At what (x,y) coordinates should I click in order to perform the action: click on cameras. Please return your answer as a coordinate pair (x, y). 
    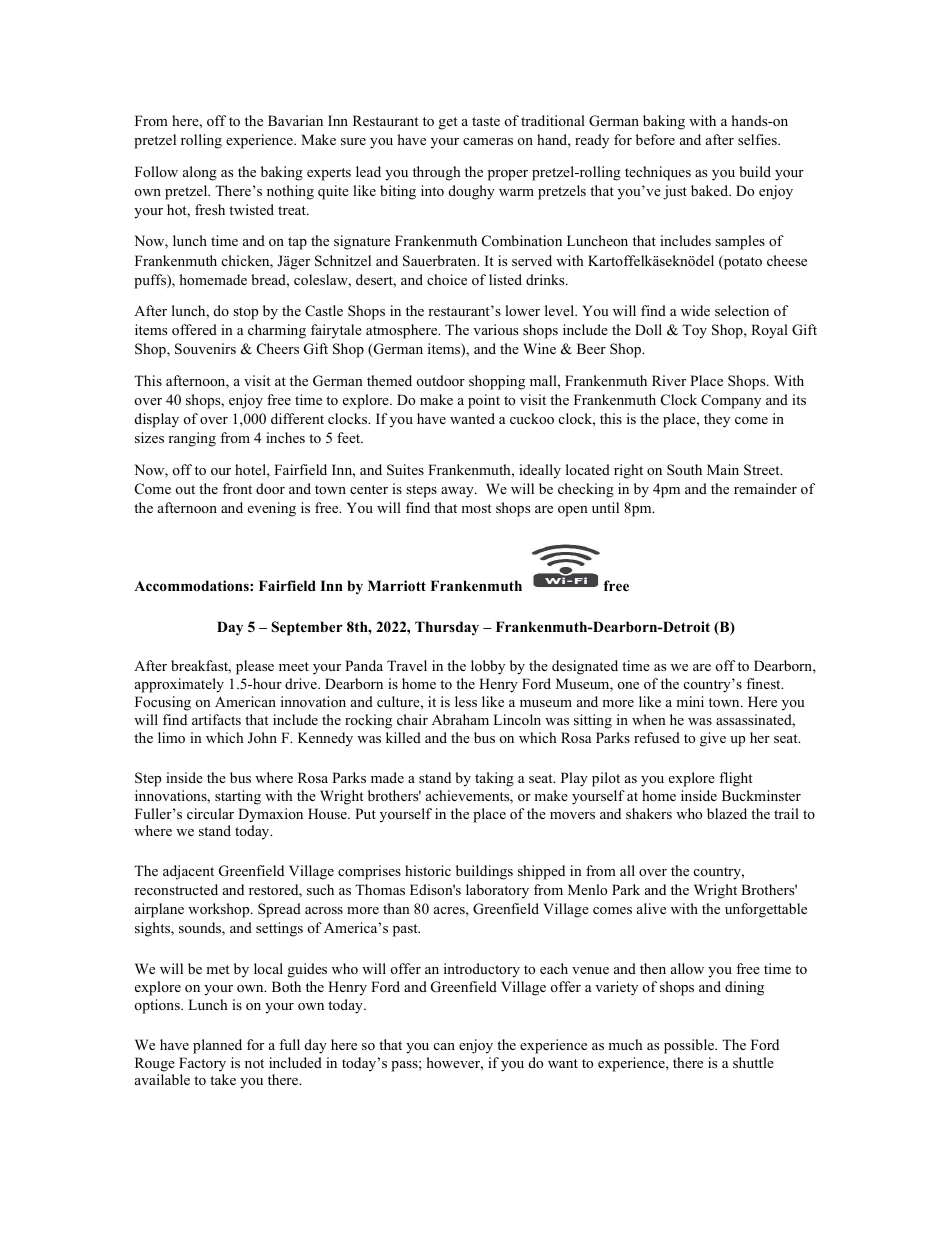
    Looking at the image, I should click on (488, 141).
